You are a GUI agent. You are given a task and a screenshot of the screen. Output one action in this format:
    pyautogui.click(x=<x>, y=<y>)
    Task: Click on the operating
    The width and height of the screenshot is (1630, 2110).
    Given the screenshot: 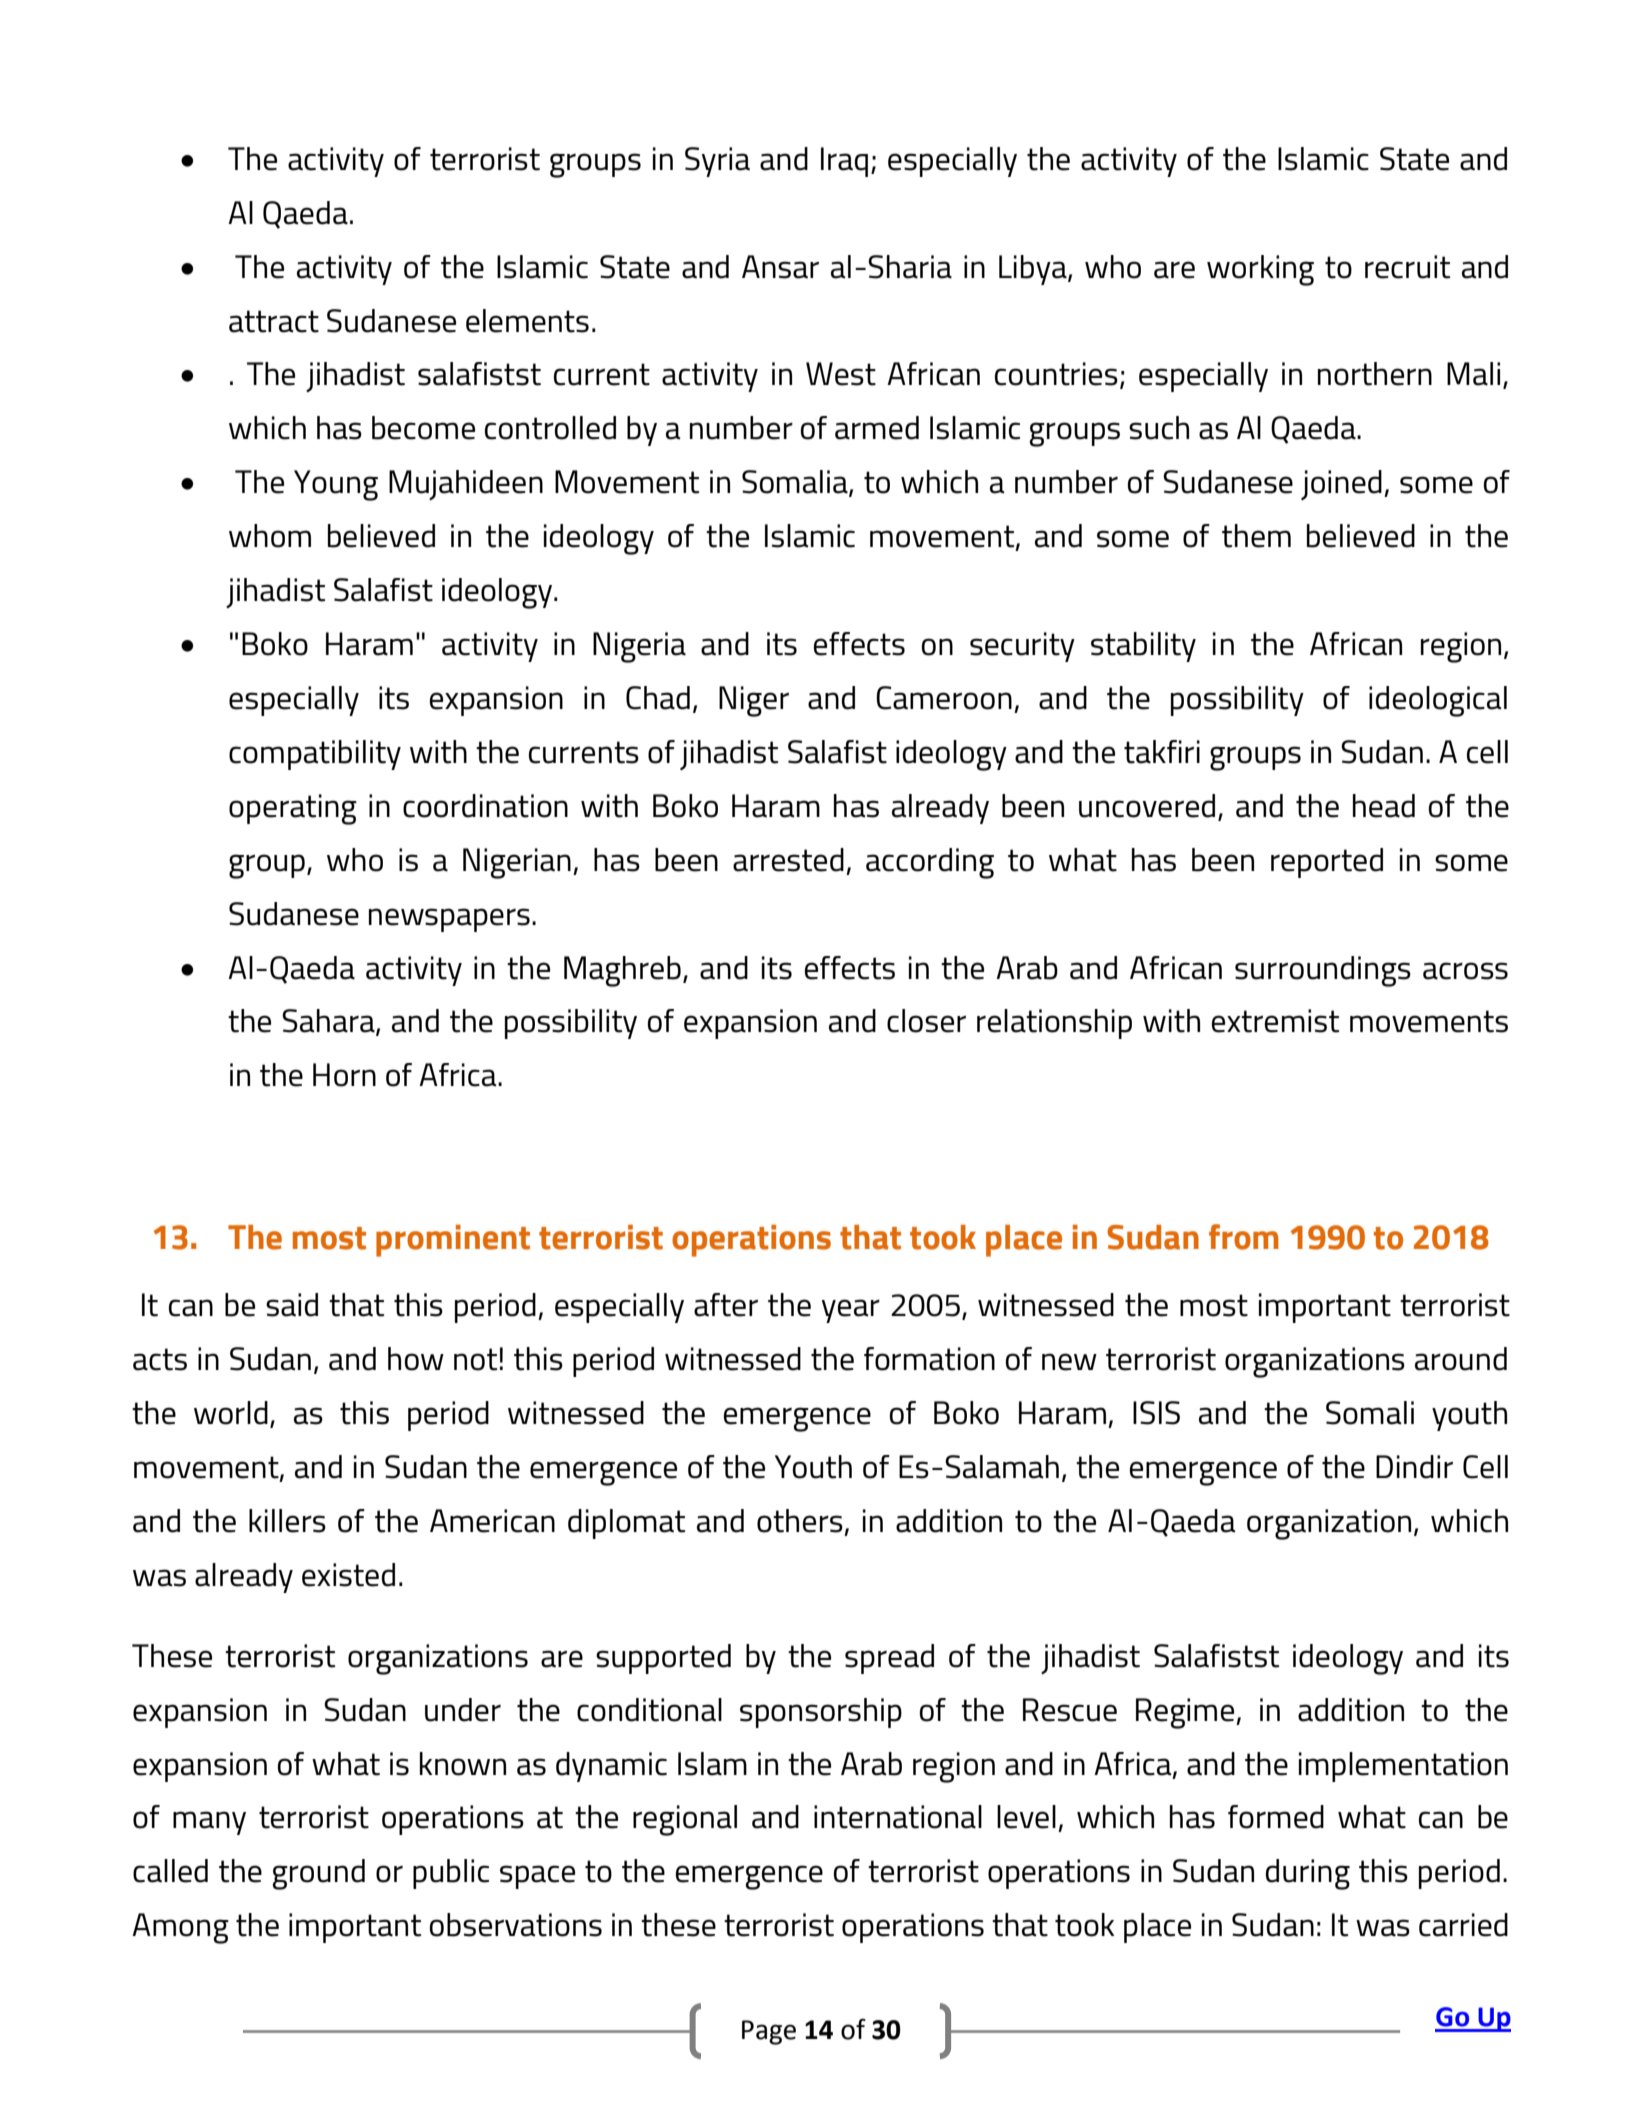 What is the action you would take?
    pyautogui.click(x=293, y=809)
